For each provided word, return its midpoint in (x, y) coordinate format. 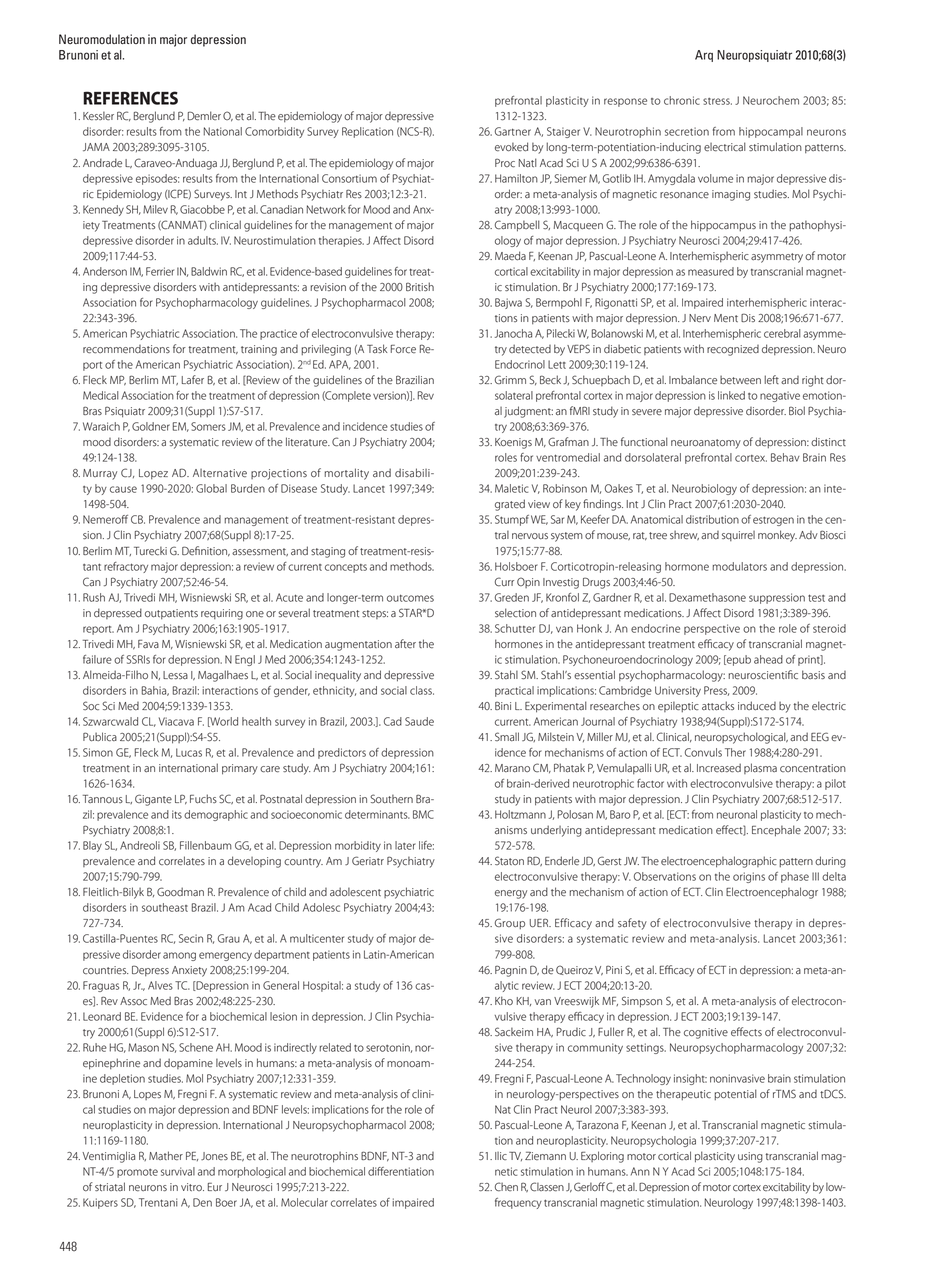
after (405, 643)
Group (510, 923)
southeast (165, 907)
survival (178, 1171)
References (130, 98)
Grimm (510, 379)
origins (749, 877)
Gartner (513, 131)
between (740, 380)
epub (738, 660)
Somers (208, 426)
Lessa (175, 675)
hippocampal (771, 132)
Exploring (602, 1157)
